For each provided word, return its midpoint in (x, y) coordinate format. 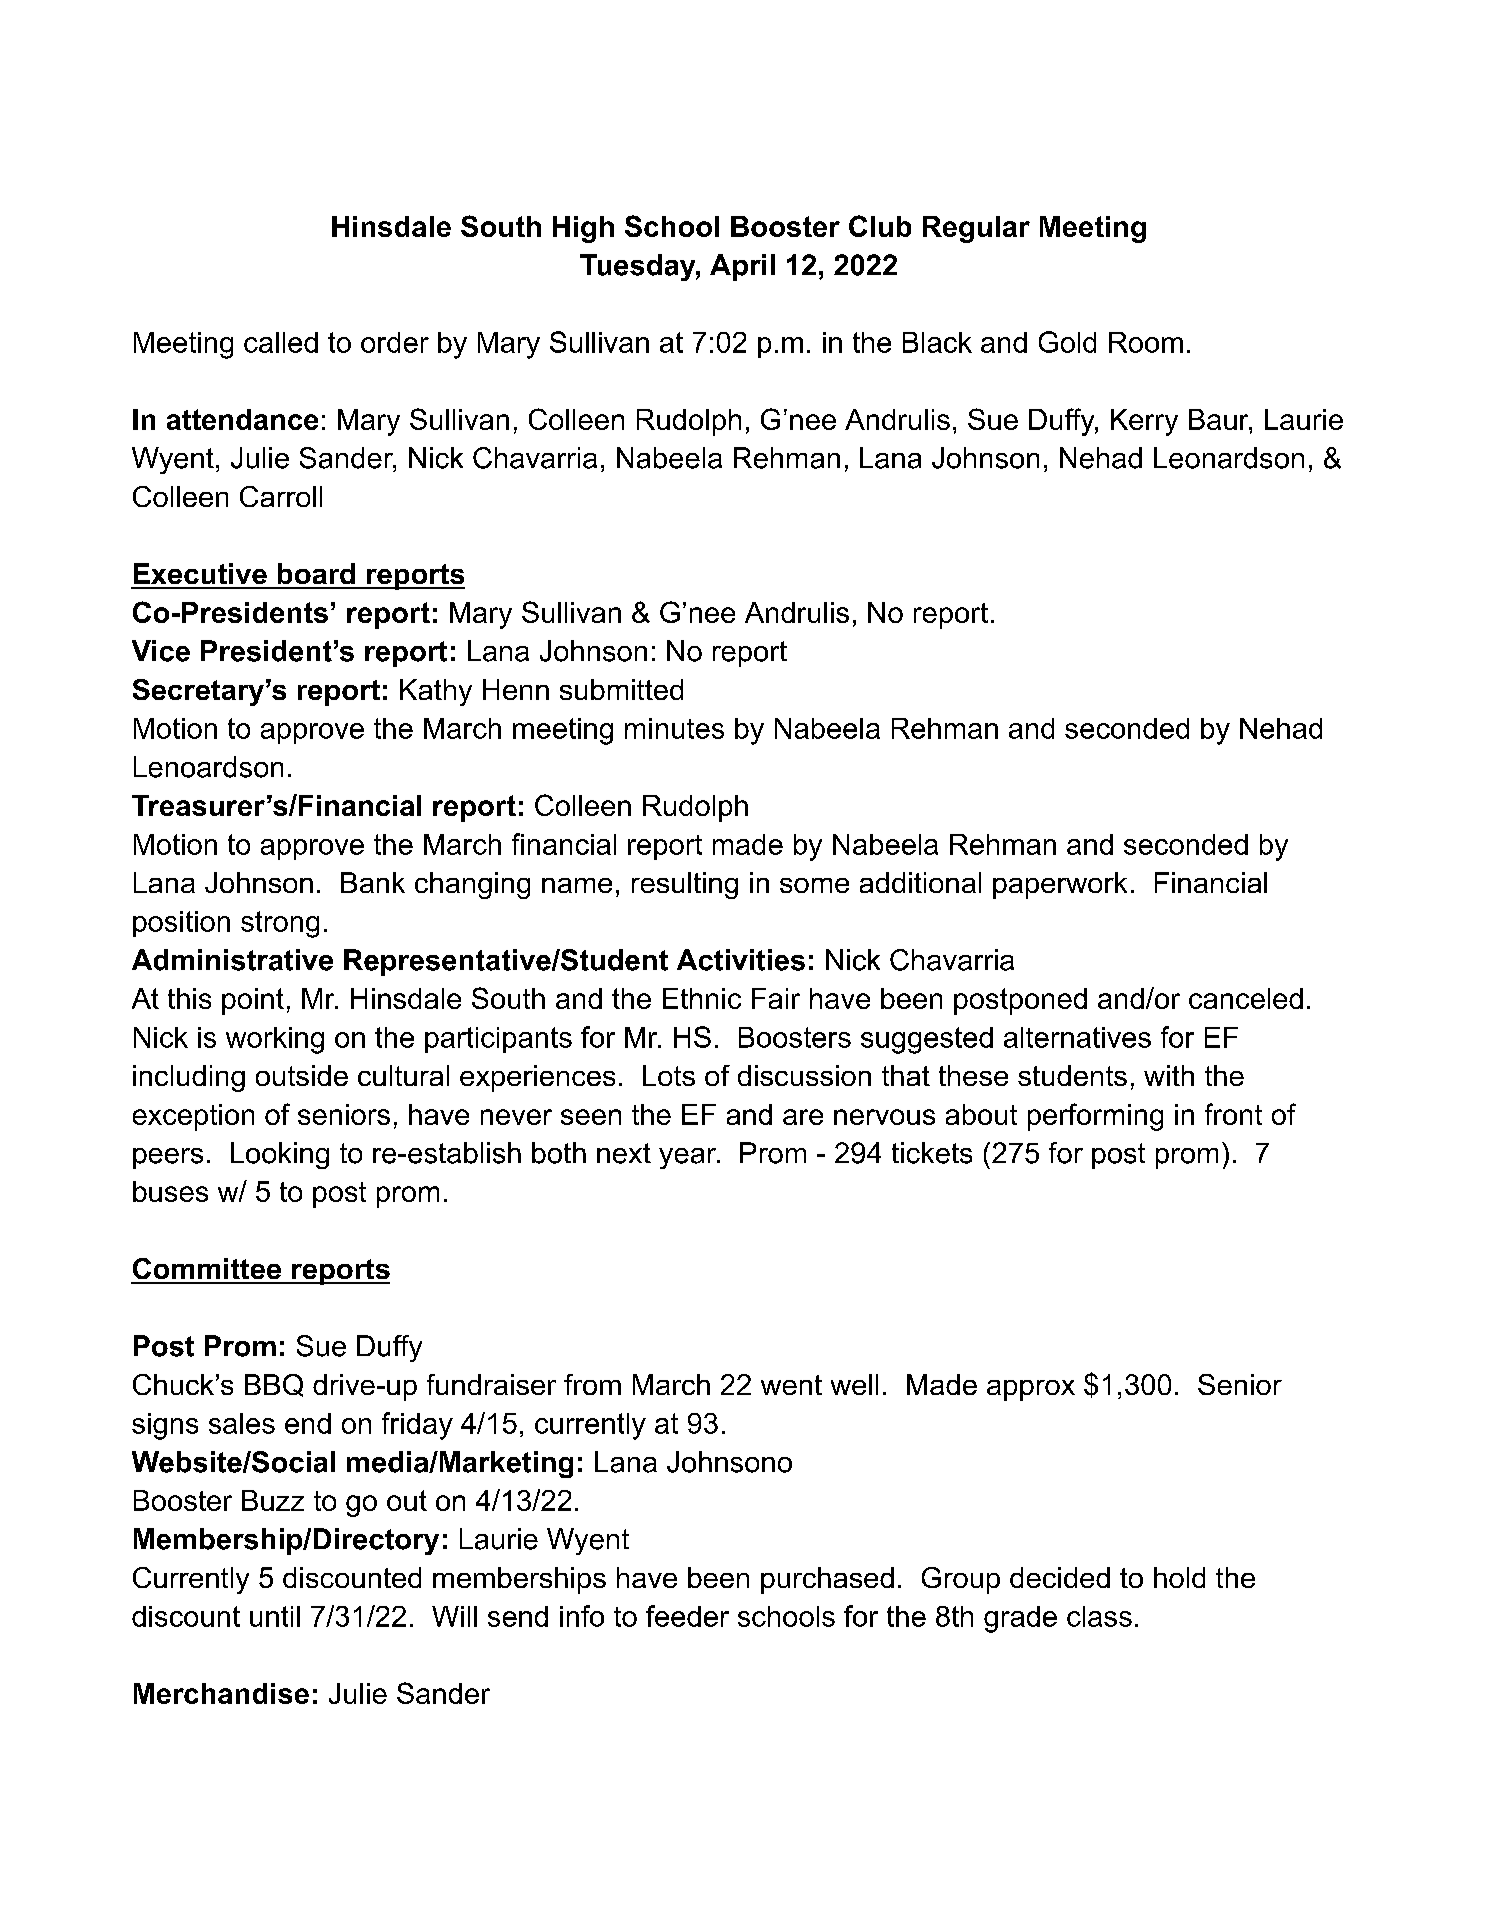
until (275, 1616)
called (281, 342)
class (1099, 1616)
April (742, 267)
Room (1146, 342)
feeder (687, 1616)
